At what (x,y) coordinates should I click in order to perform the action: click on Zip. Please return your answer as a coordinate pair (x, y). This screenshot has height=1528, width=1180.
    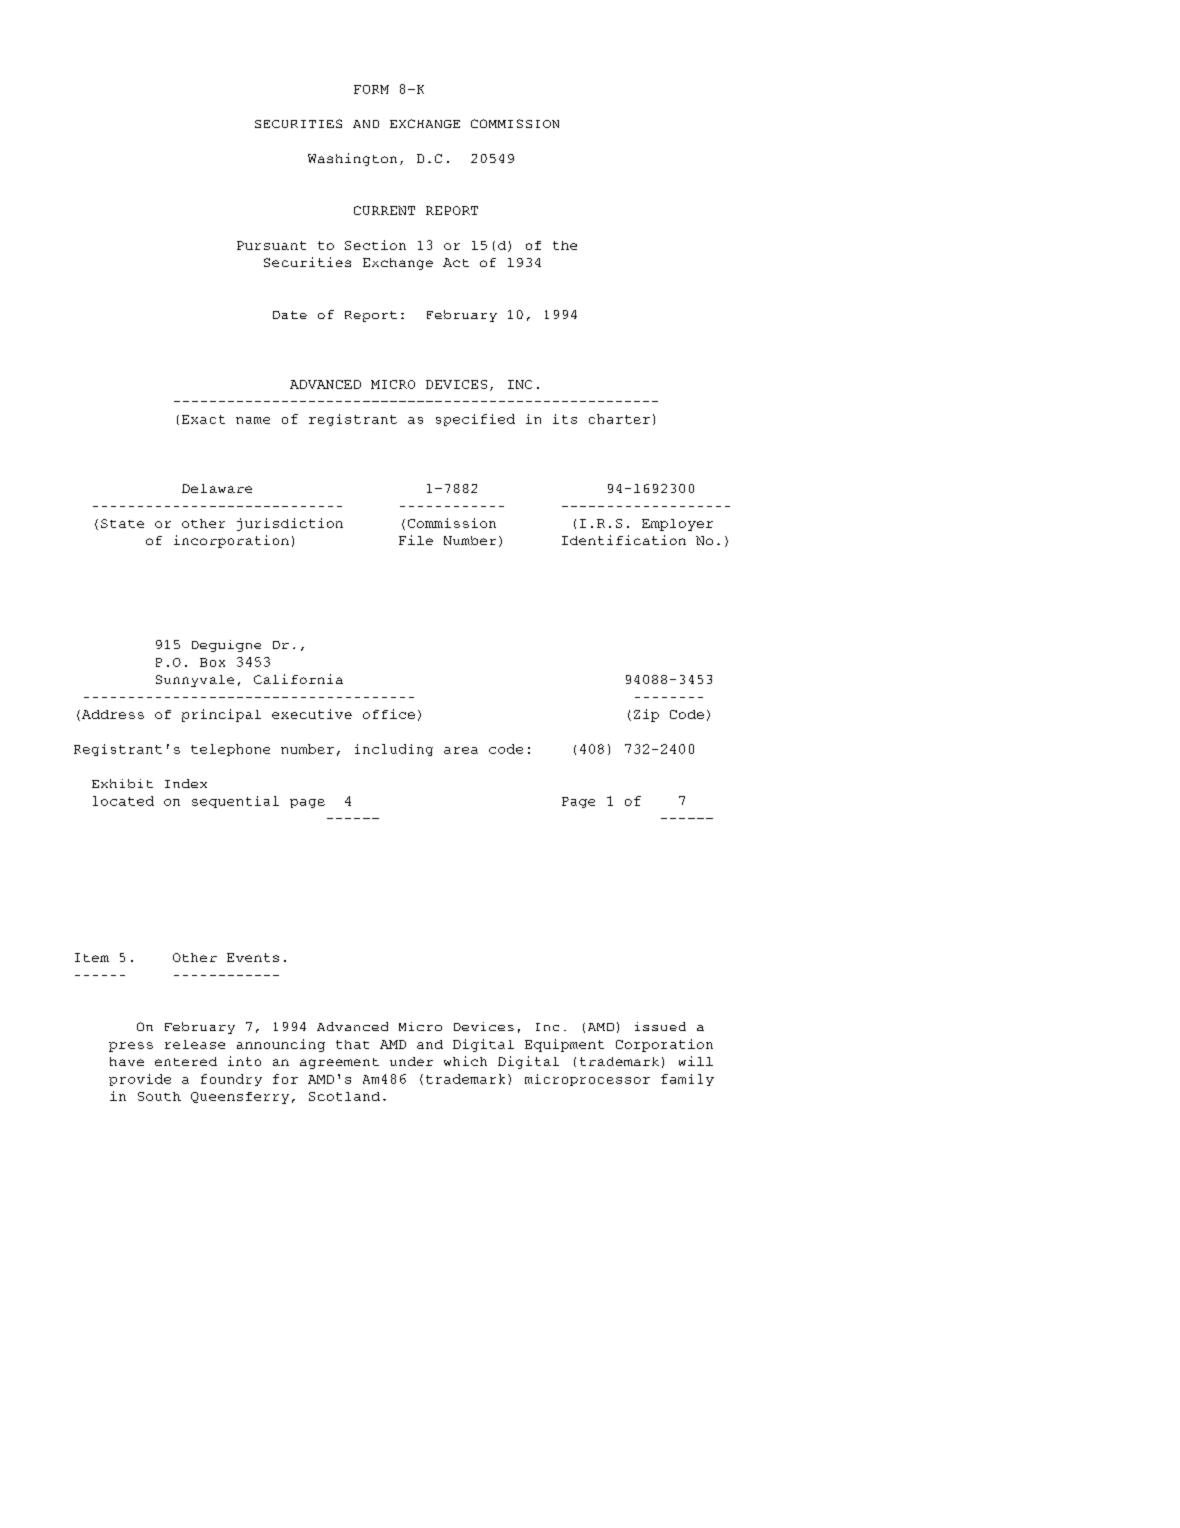
    Looking at the image, I should click on (646, 715).
